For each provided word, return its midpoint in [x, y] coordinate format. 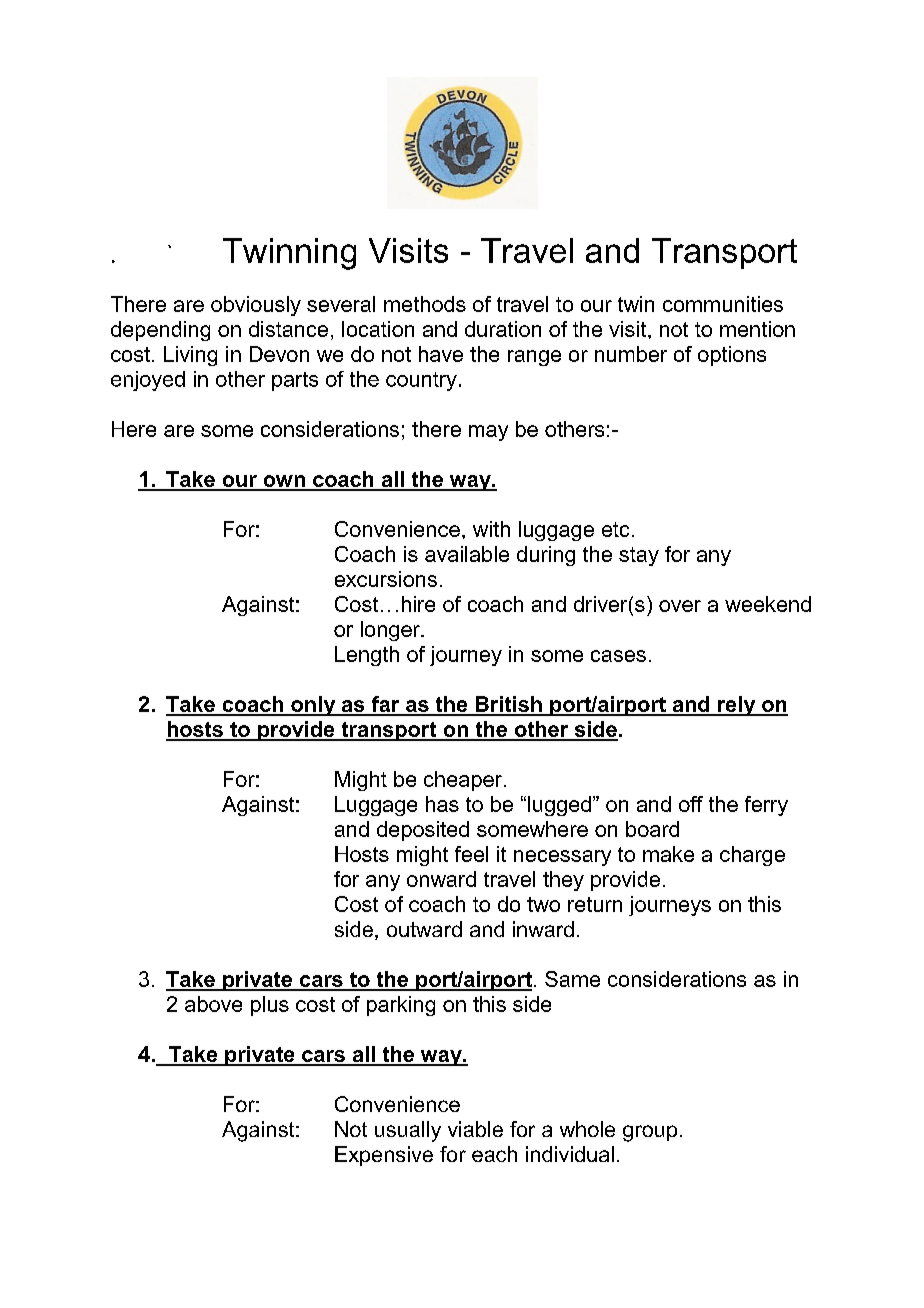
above [213, 1004]
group [650, 1133]
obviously [256, 306]
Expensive [384, 1156]
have [441, 354]
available [467, 554]
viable [475, 1129]
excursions [386, 579]
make [668, 854]
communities [723, 304]
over [680, 606]
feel [471, 854]
